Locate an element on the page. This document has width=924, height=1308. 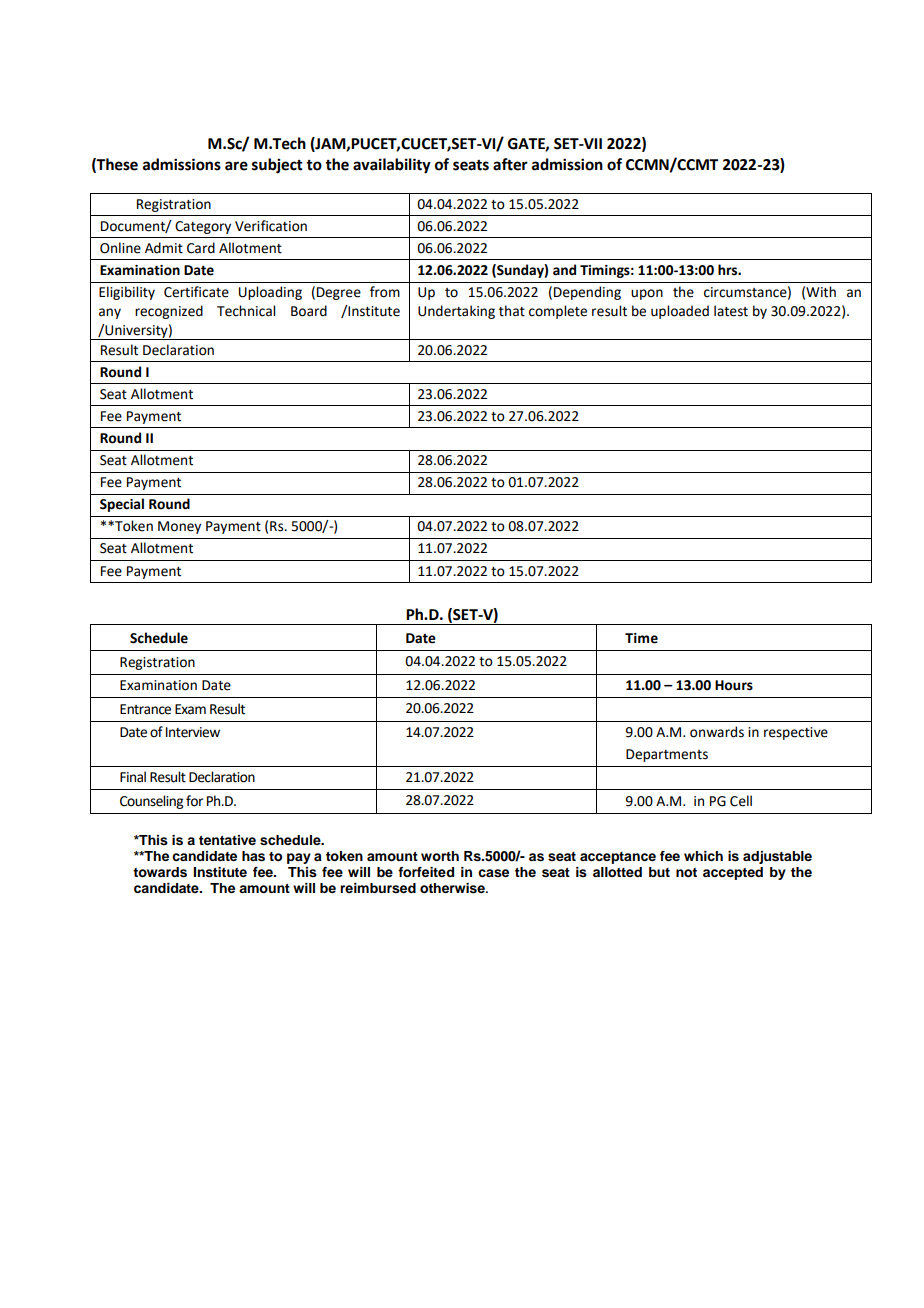
which is located at coordinates (703, 856).
